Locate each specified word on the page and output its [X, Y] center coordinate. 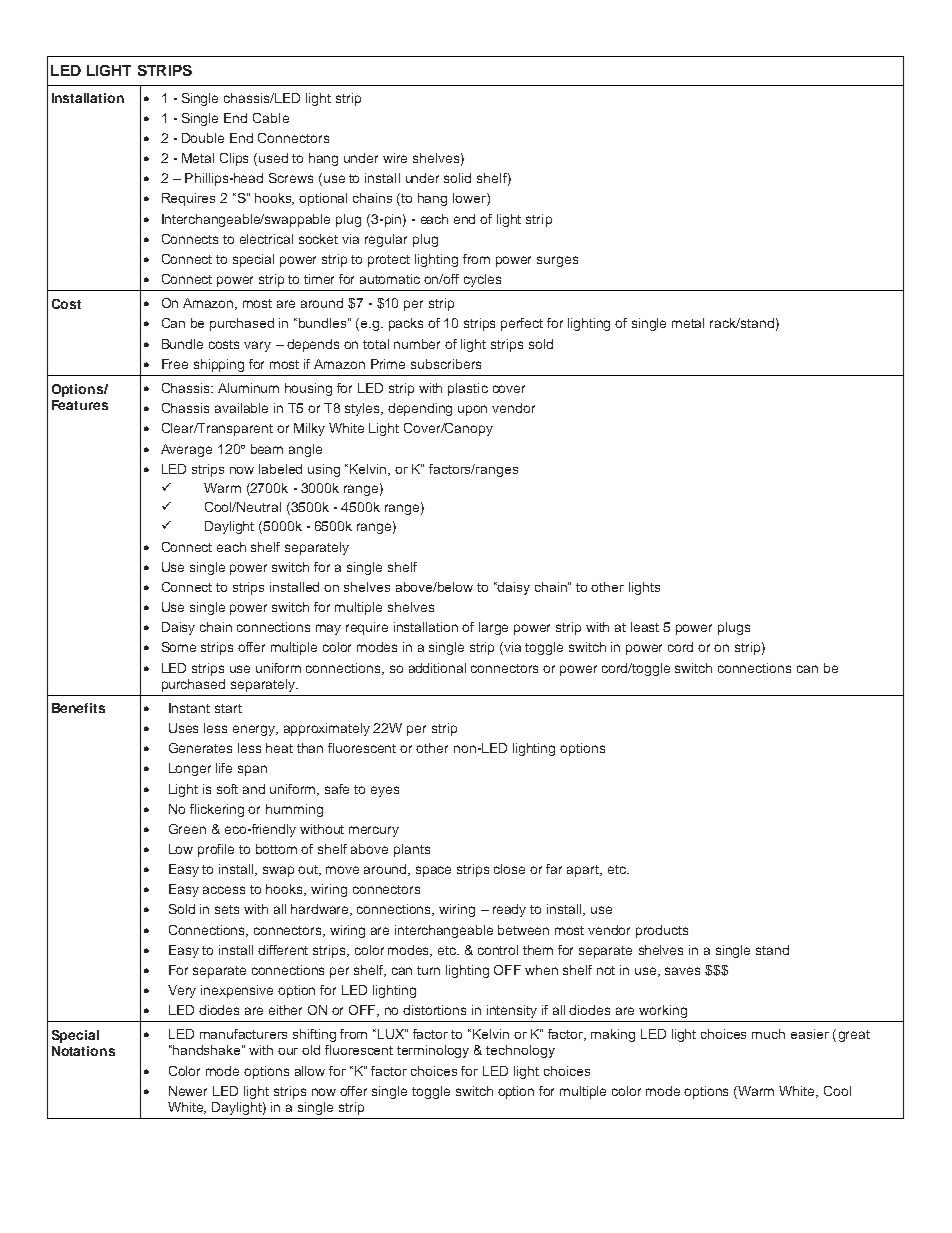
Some [179, 647]
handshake [208, 1050]
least [645, 627]
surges [557, 261]
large [493, 628]
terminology [433, 1051]
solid [457, 178]
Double [203, 138]
